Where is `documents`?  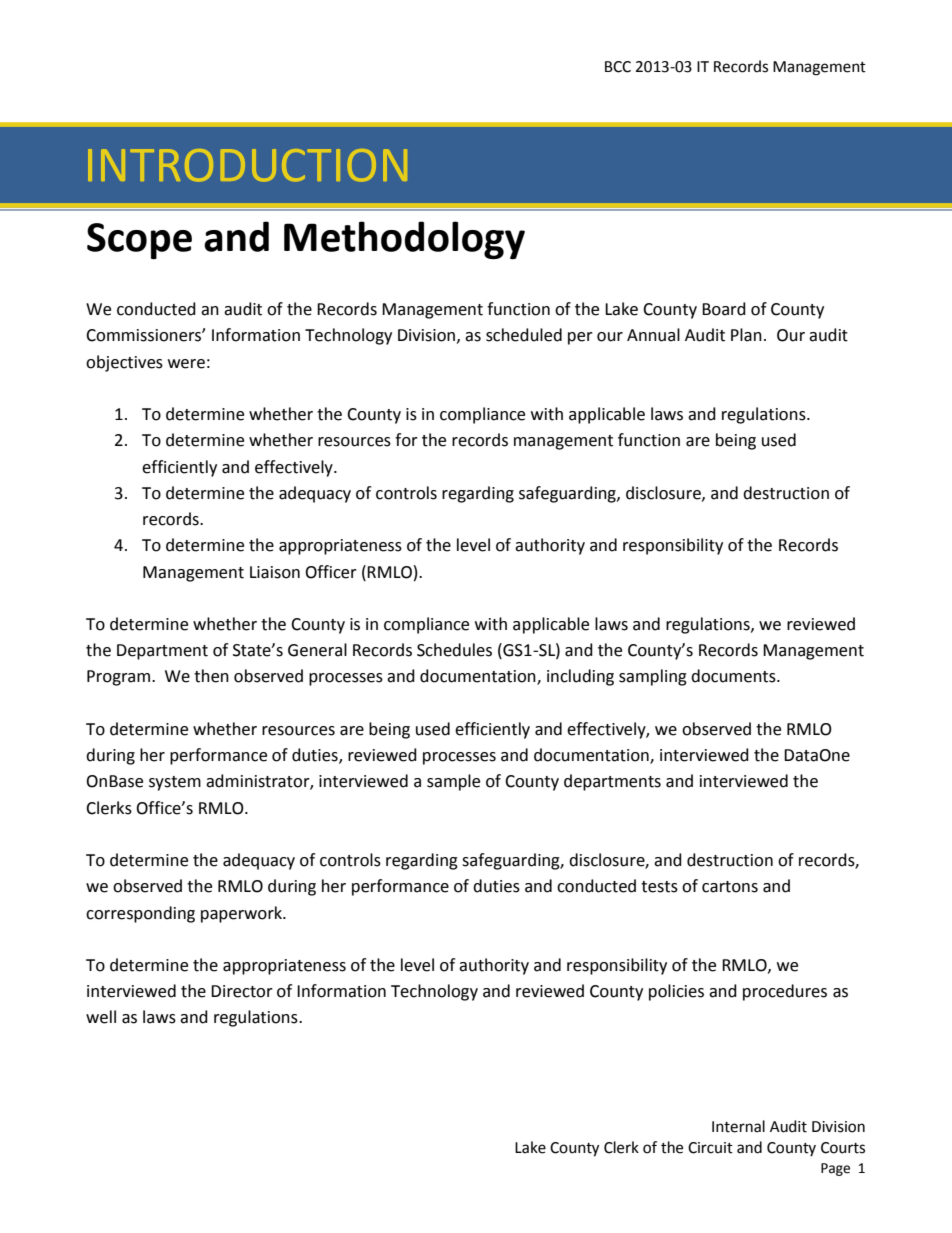
documents is located at coordinates (734, 676).
